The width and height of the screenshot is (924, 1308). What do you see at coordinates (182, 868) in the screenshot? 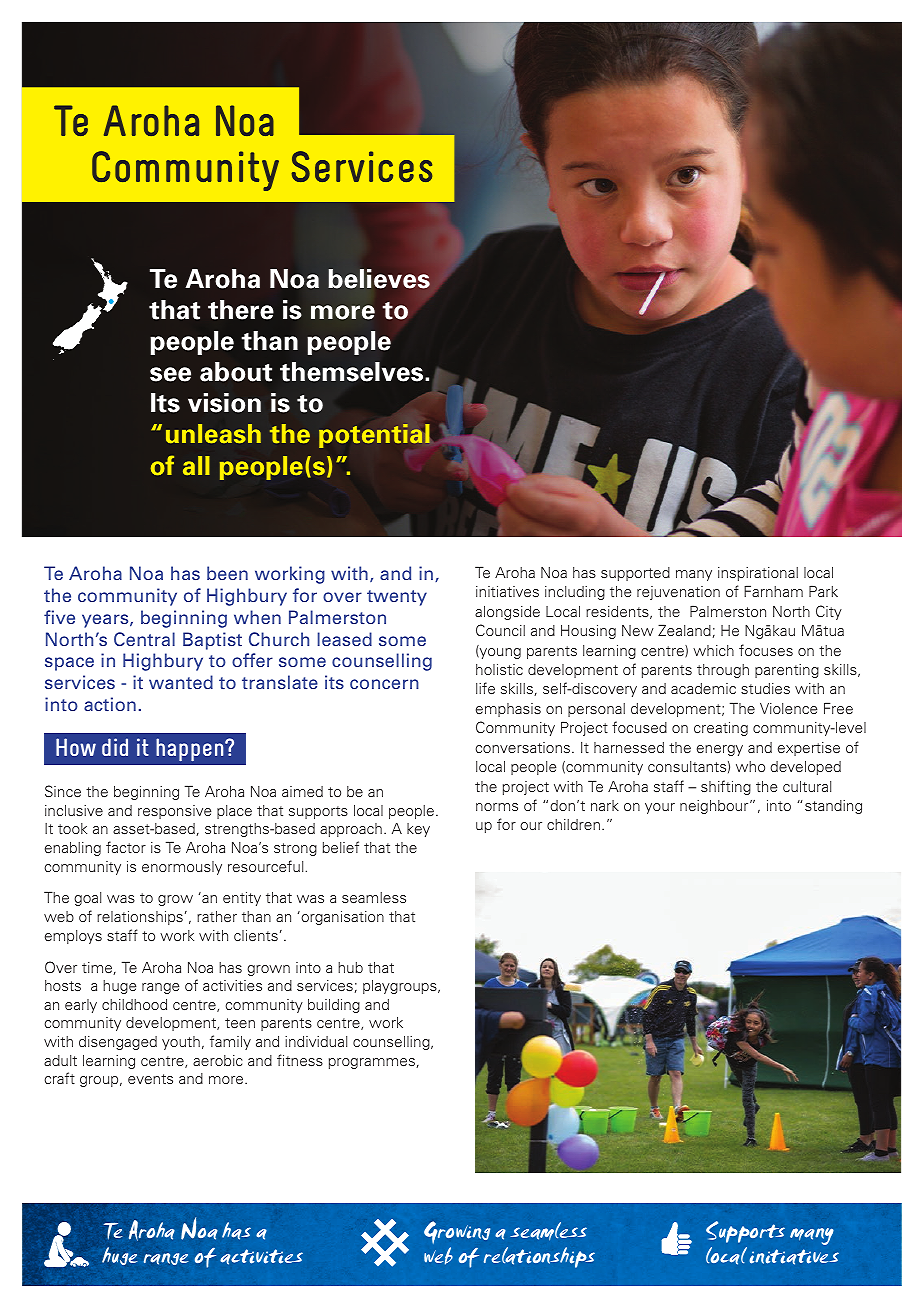
I see `enormously` at bounding box center [182, 868].
